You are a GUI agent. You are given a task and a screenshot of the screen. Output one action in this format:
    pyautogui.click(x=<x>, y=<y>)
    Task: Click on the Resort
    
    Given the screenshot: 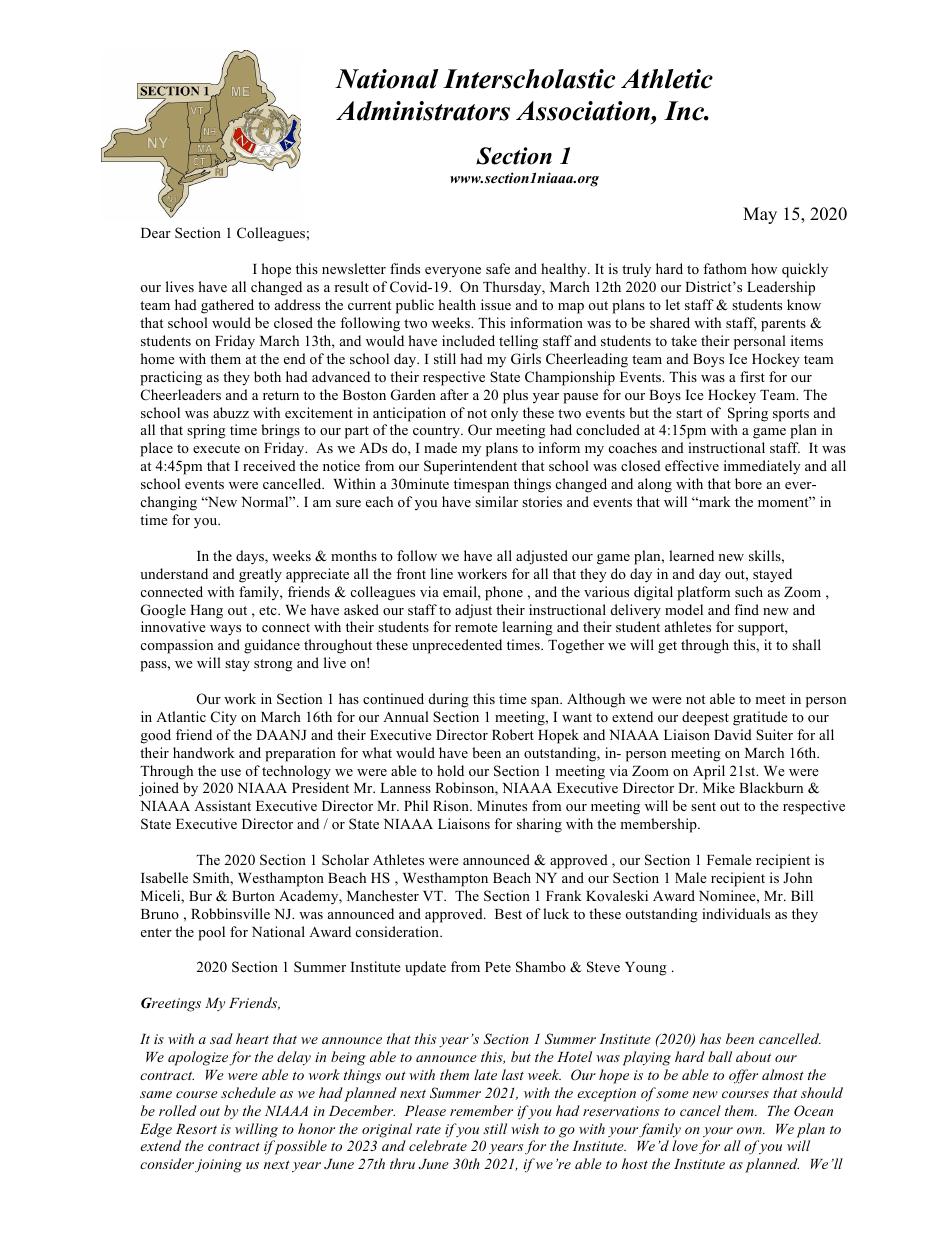 What is the action you would take?
    pyautogui.click(x=196, y=1129)
